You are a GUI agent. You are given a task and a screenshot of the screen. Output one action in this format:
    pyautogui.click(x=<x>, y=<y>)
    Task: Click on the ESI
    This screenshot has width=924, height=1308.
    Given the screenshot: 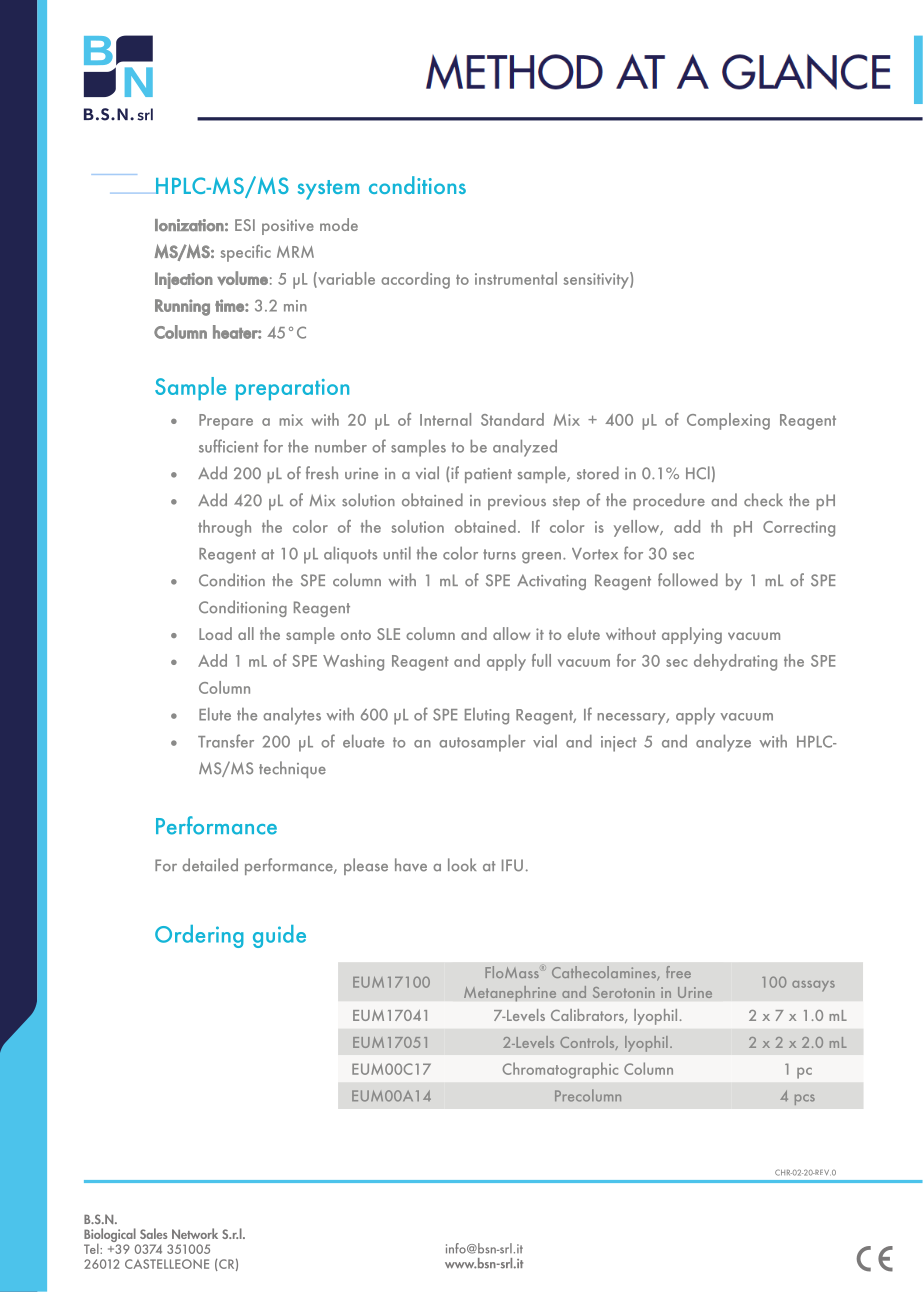 What is the action you would take?
    pyautogui.click(x=245, y=225)
